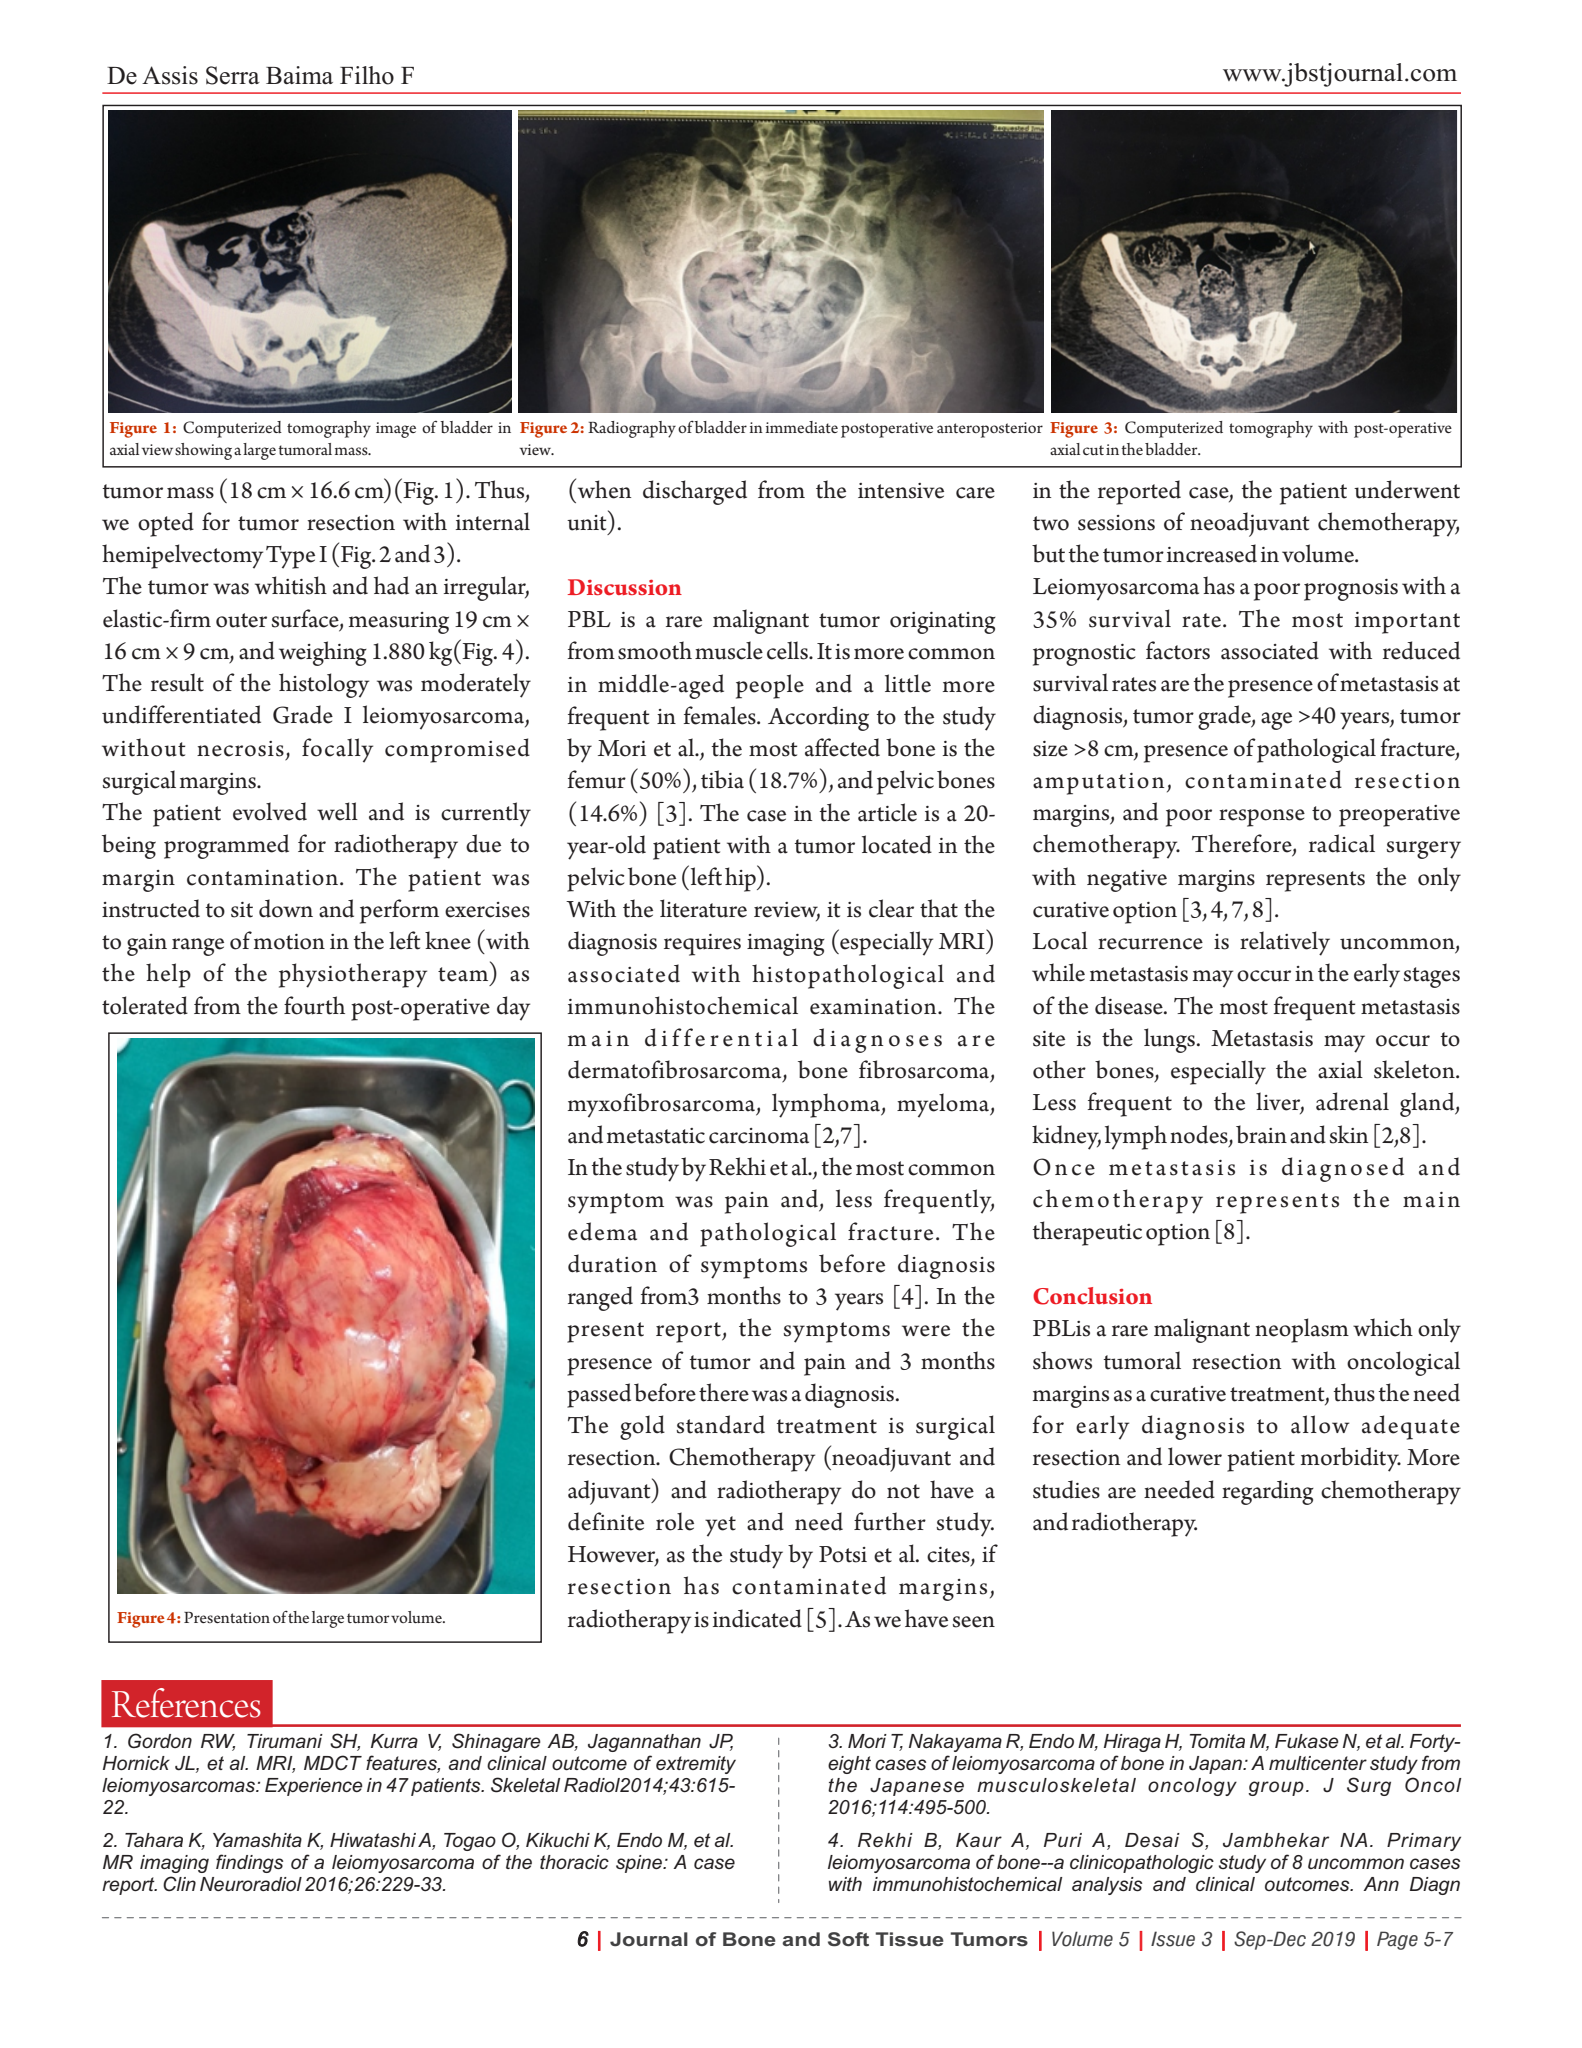 The width and height of the screenshot is (1582, 2048). I want to click on examination, so click(874, 1007).
